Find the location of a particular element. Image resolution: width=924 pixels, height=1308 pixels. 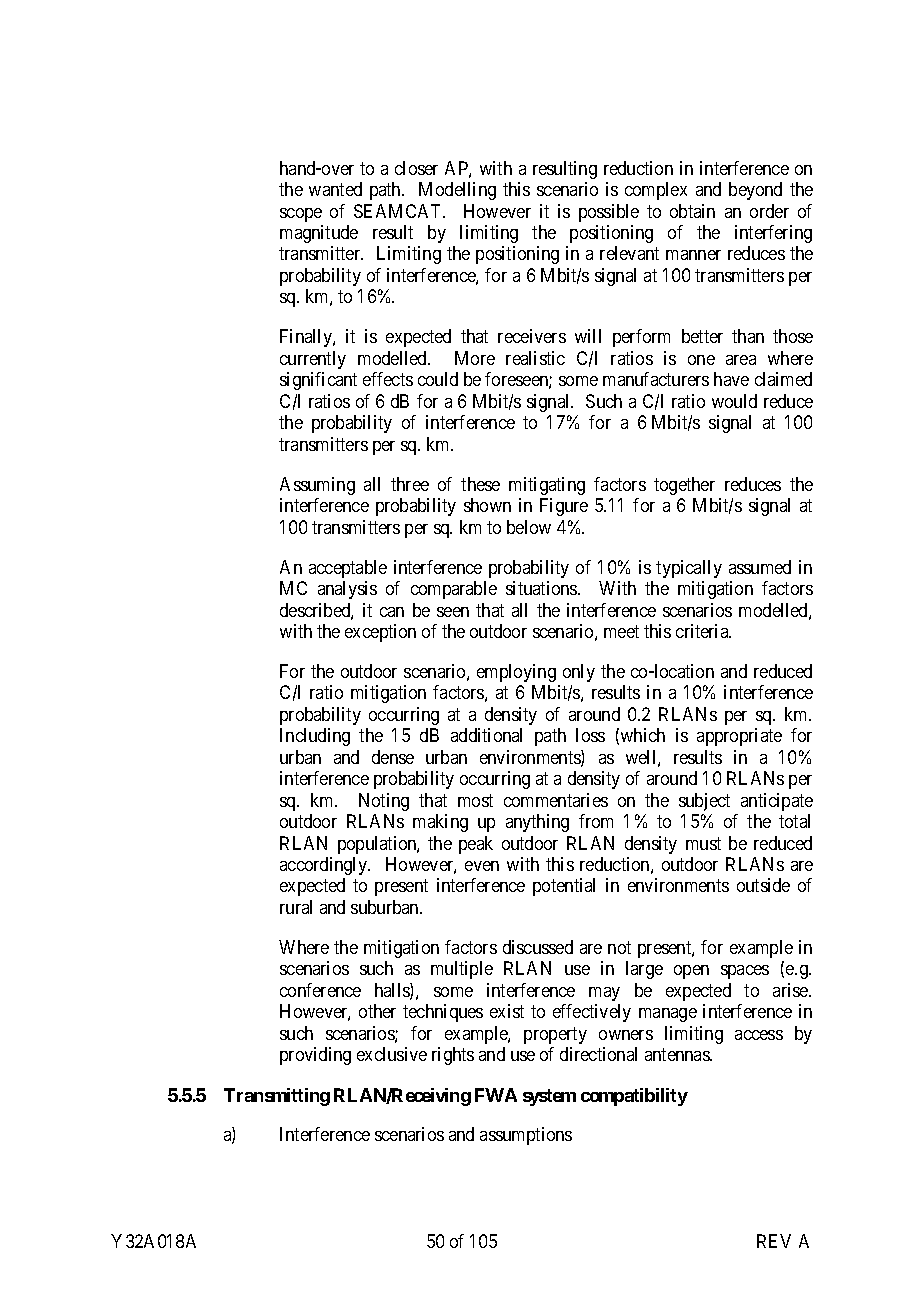

possible is located at coordinates (609, 213).
